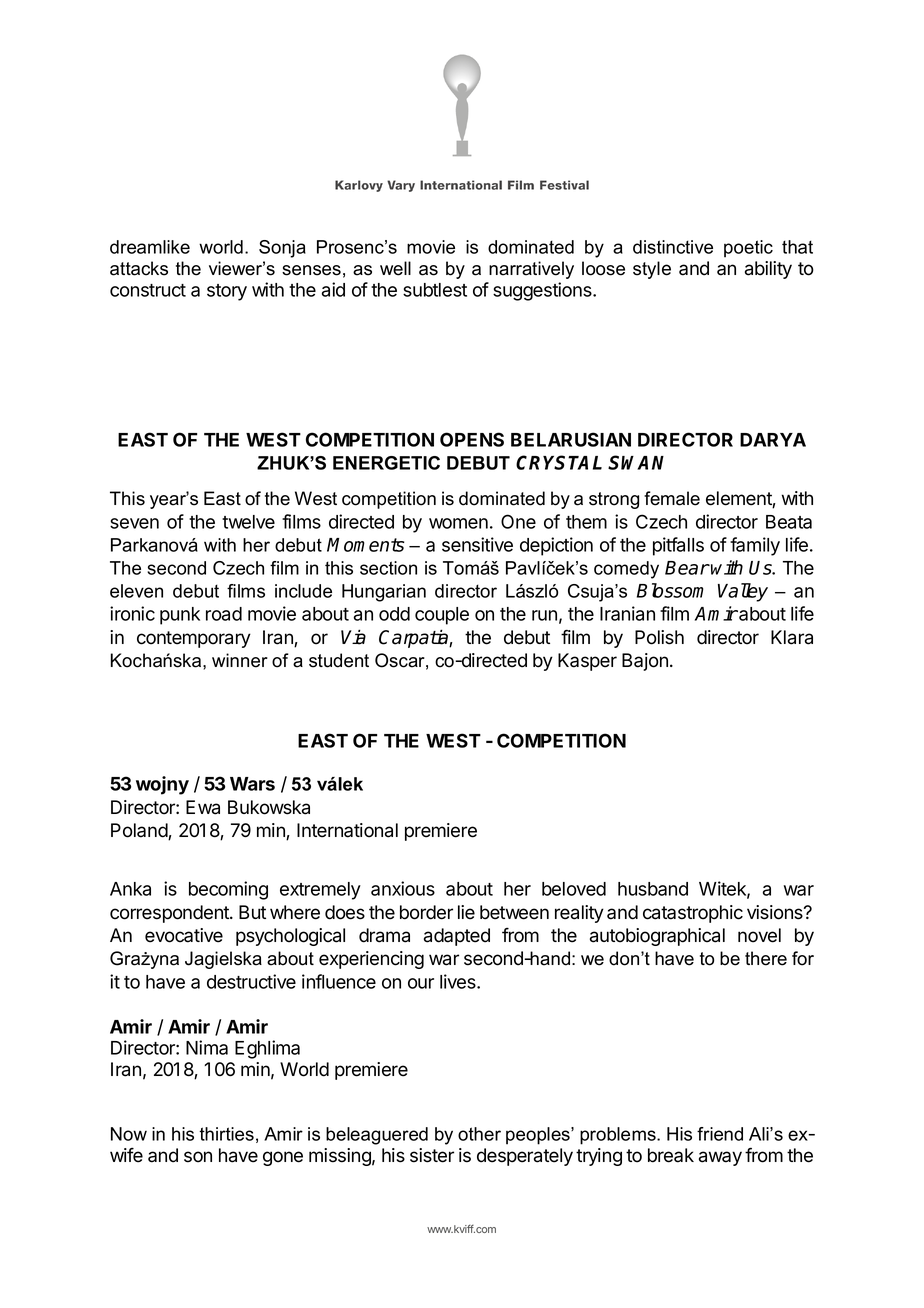 Image resolution: width=924 pixels, height=1308 pixels. What do you see at coordinates (226, 1134) in the screenshot?
I see `thirties` at bounding box center [226, 1134].
